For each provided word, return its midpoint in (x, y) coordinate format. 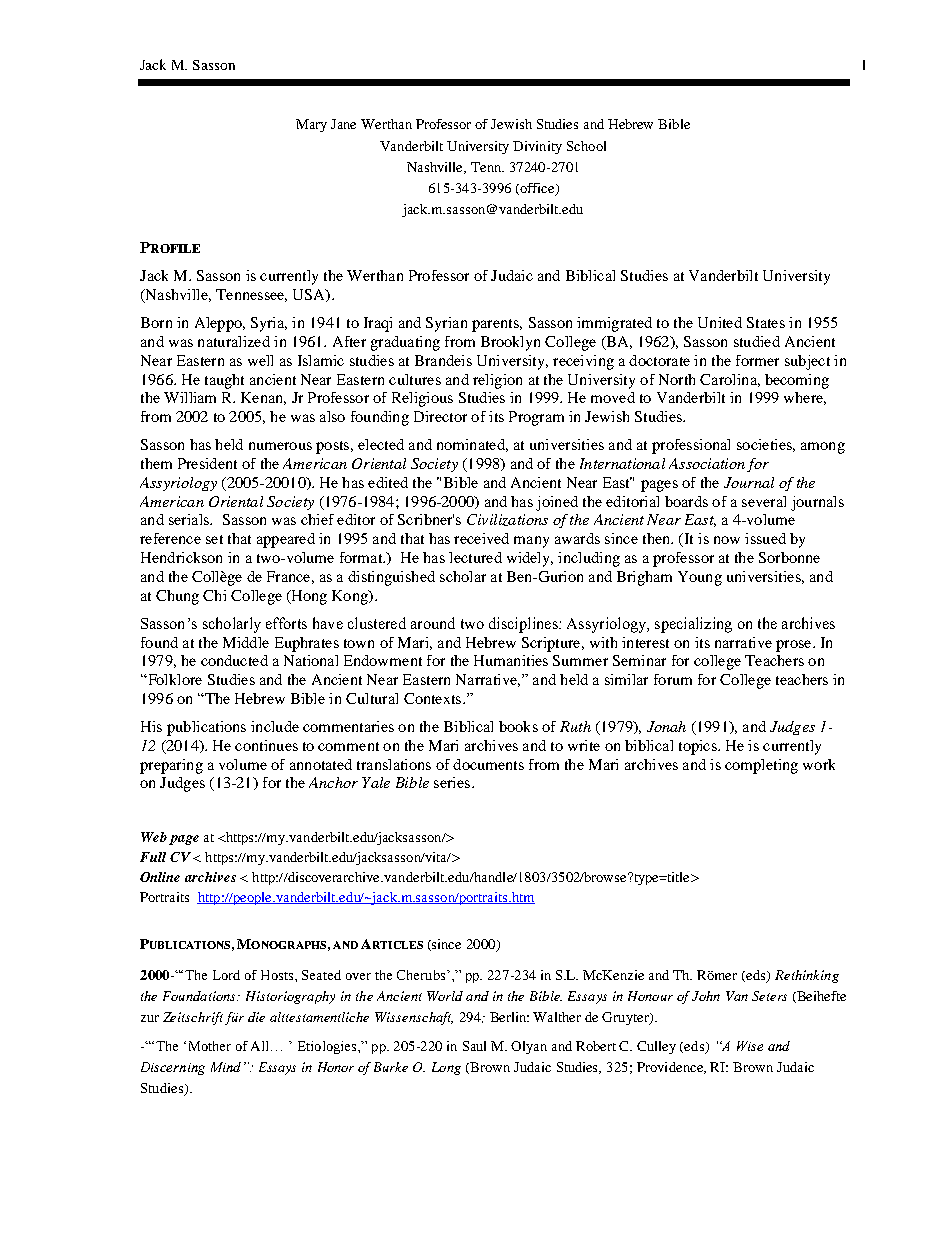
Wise (750, 1046)
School (586, 146)
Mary (311, 125)
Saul (474, 1046)
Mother (210, 1046)
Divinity (537, 147)
